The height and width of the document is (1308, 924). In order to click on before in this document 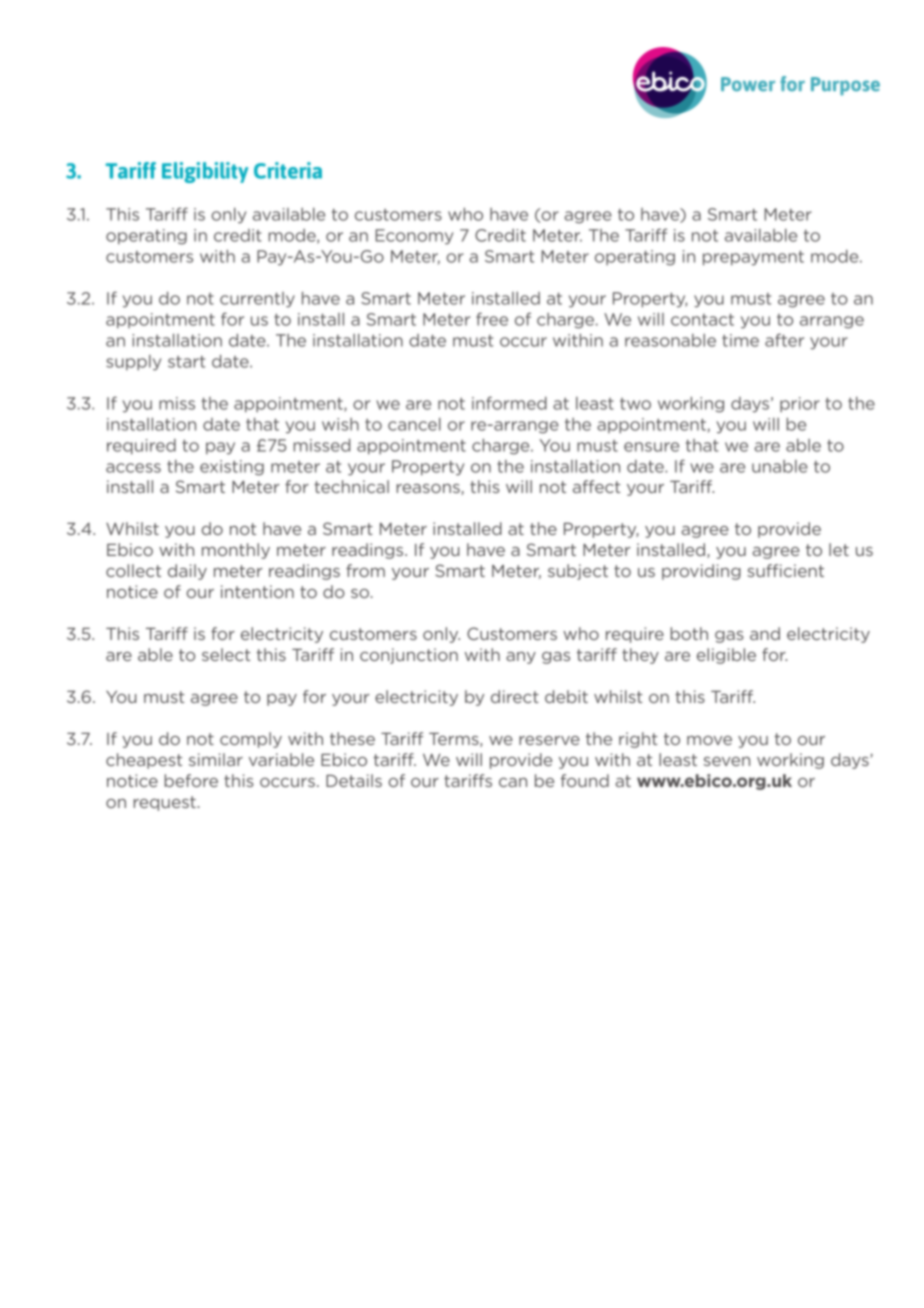, I will do `click(191, 780)`.
